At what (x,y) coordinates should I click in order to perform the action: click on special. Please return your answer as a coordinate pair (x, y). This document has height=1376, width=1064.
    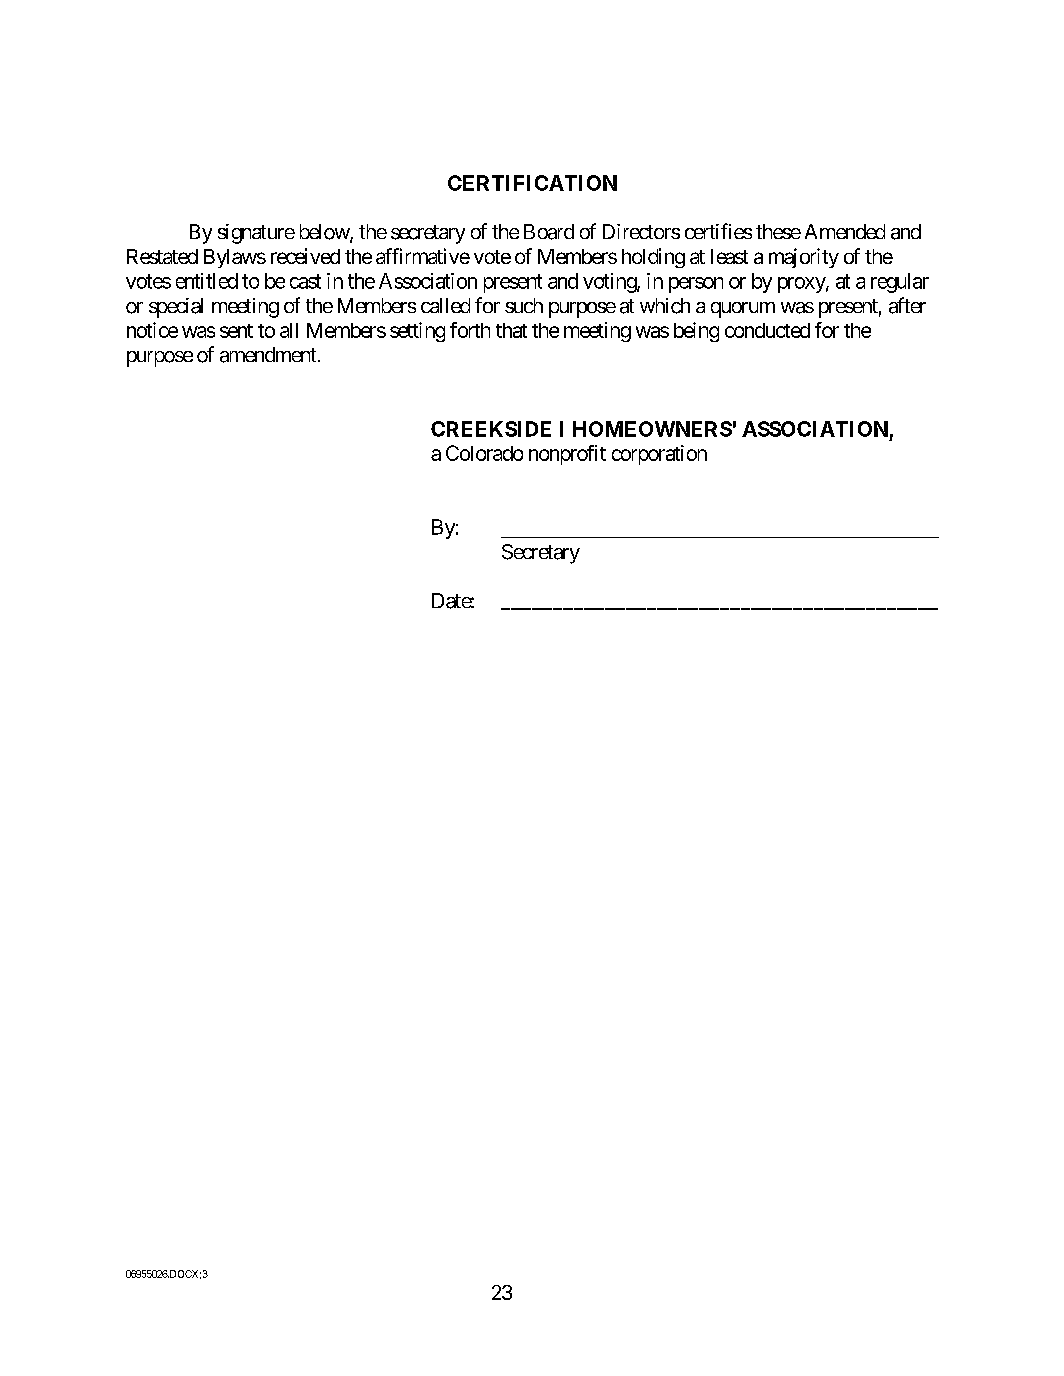
    Looking at the image, I should click on (176, 308).
